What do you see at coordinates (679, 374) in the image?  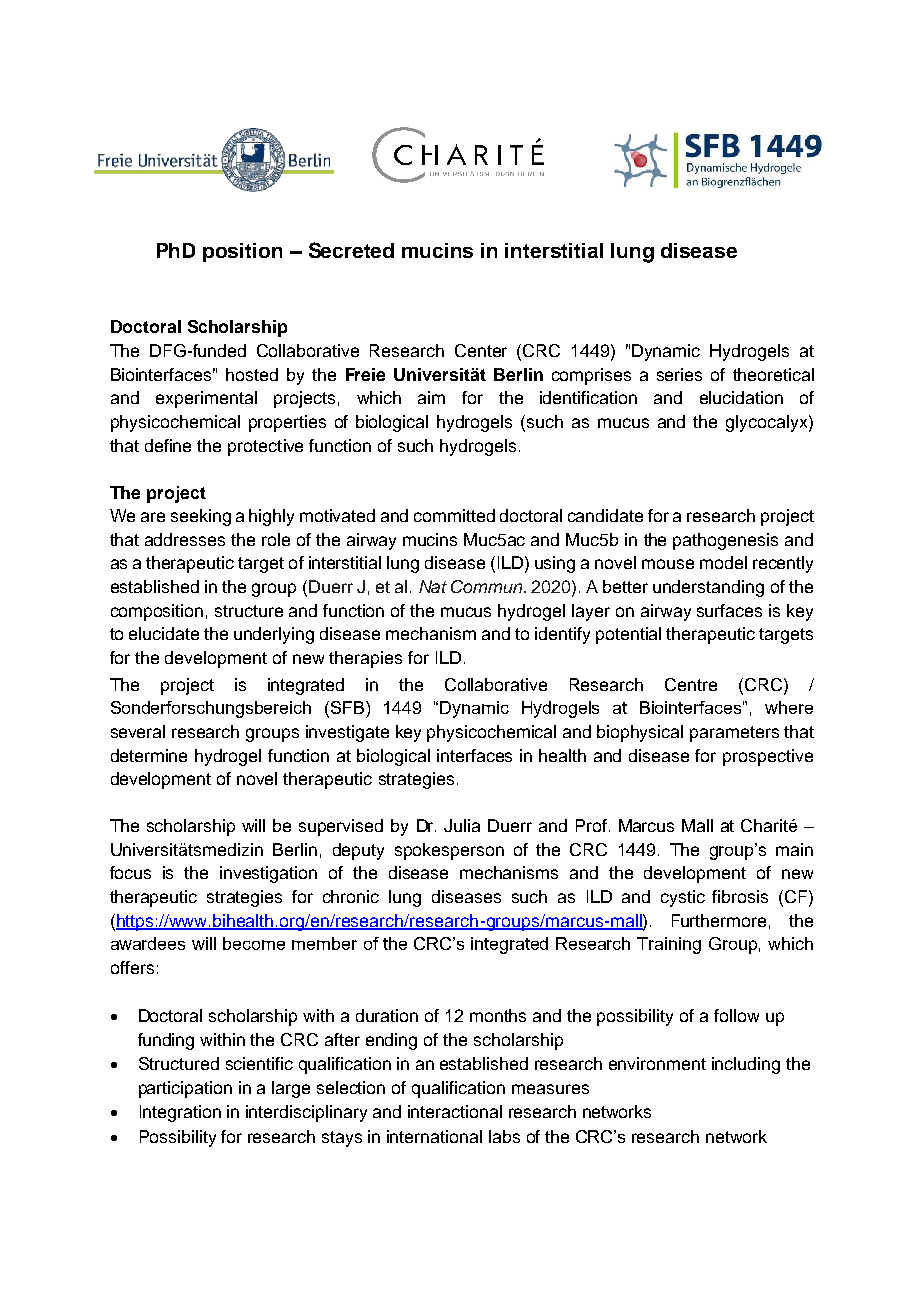 I see `series` at bounding box center [679, 374].
